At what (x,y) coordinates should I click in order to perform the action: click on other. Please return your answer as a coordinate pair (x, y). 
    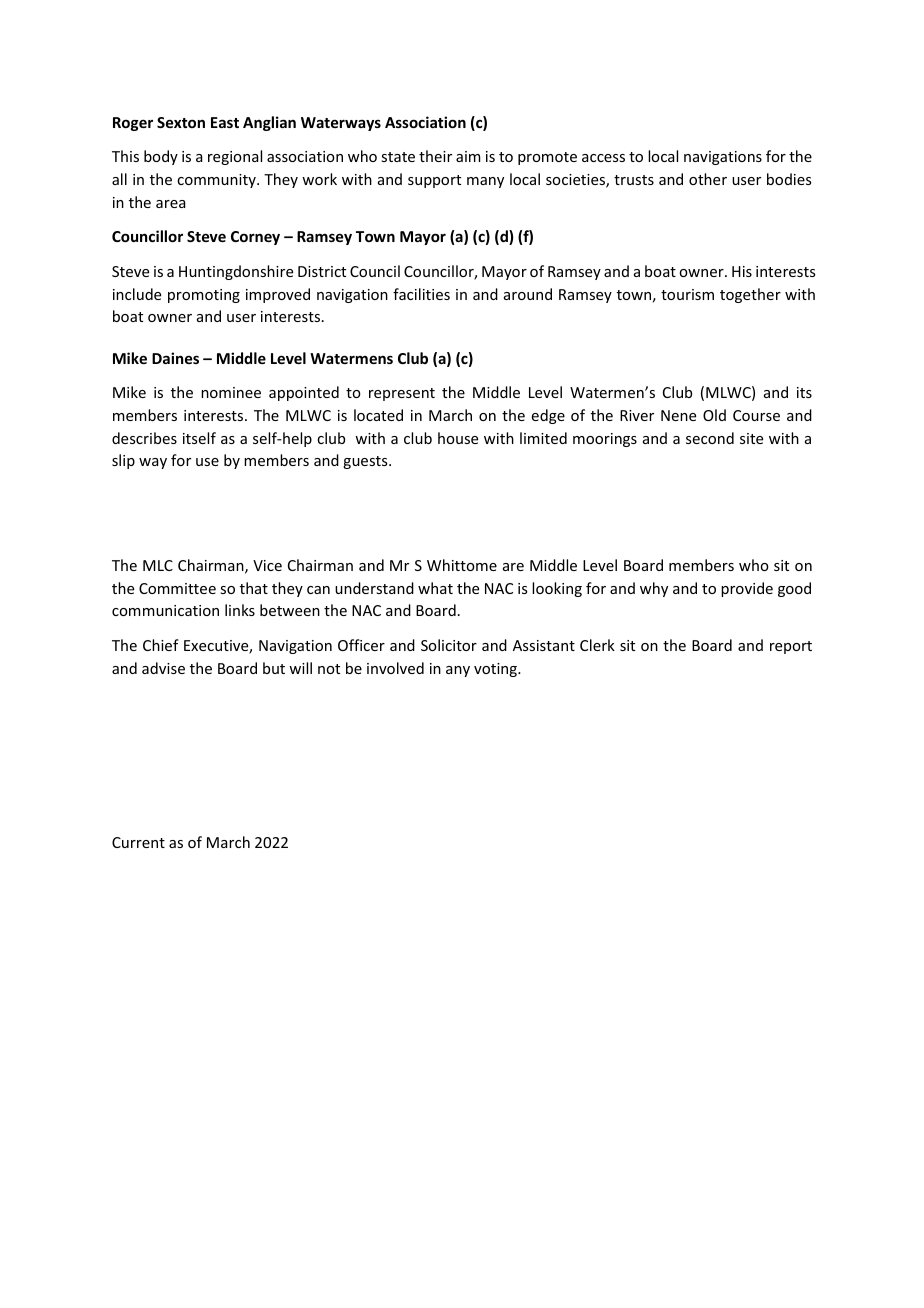
    Looking at the image, I should click on (708, 179).
